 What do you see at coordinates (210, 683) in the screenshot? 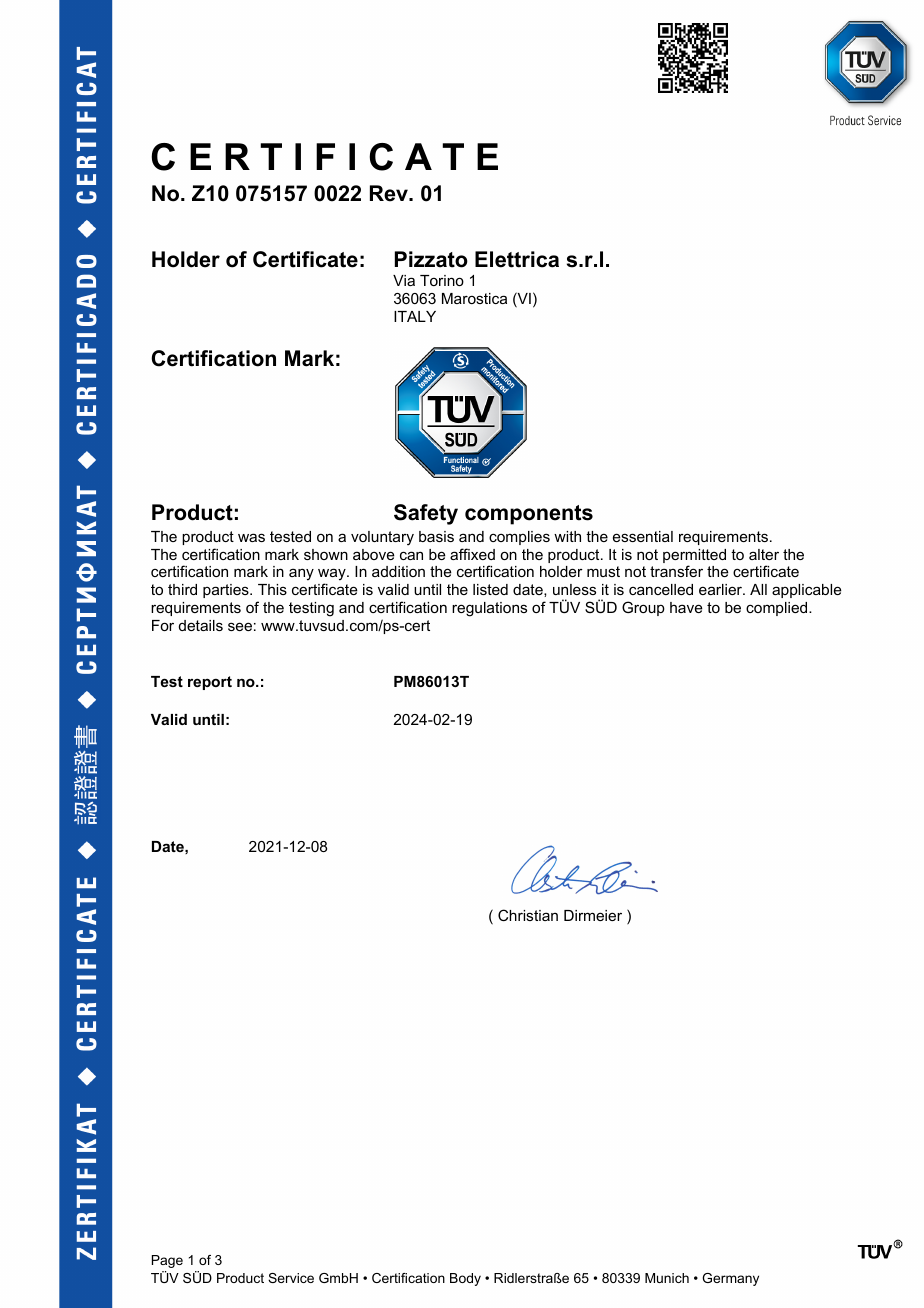
I see `report` at bounding box center [210, 683].
